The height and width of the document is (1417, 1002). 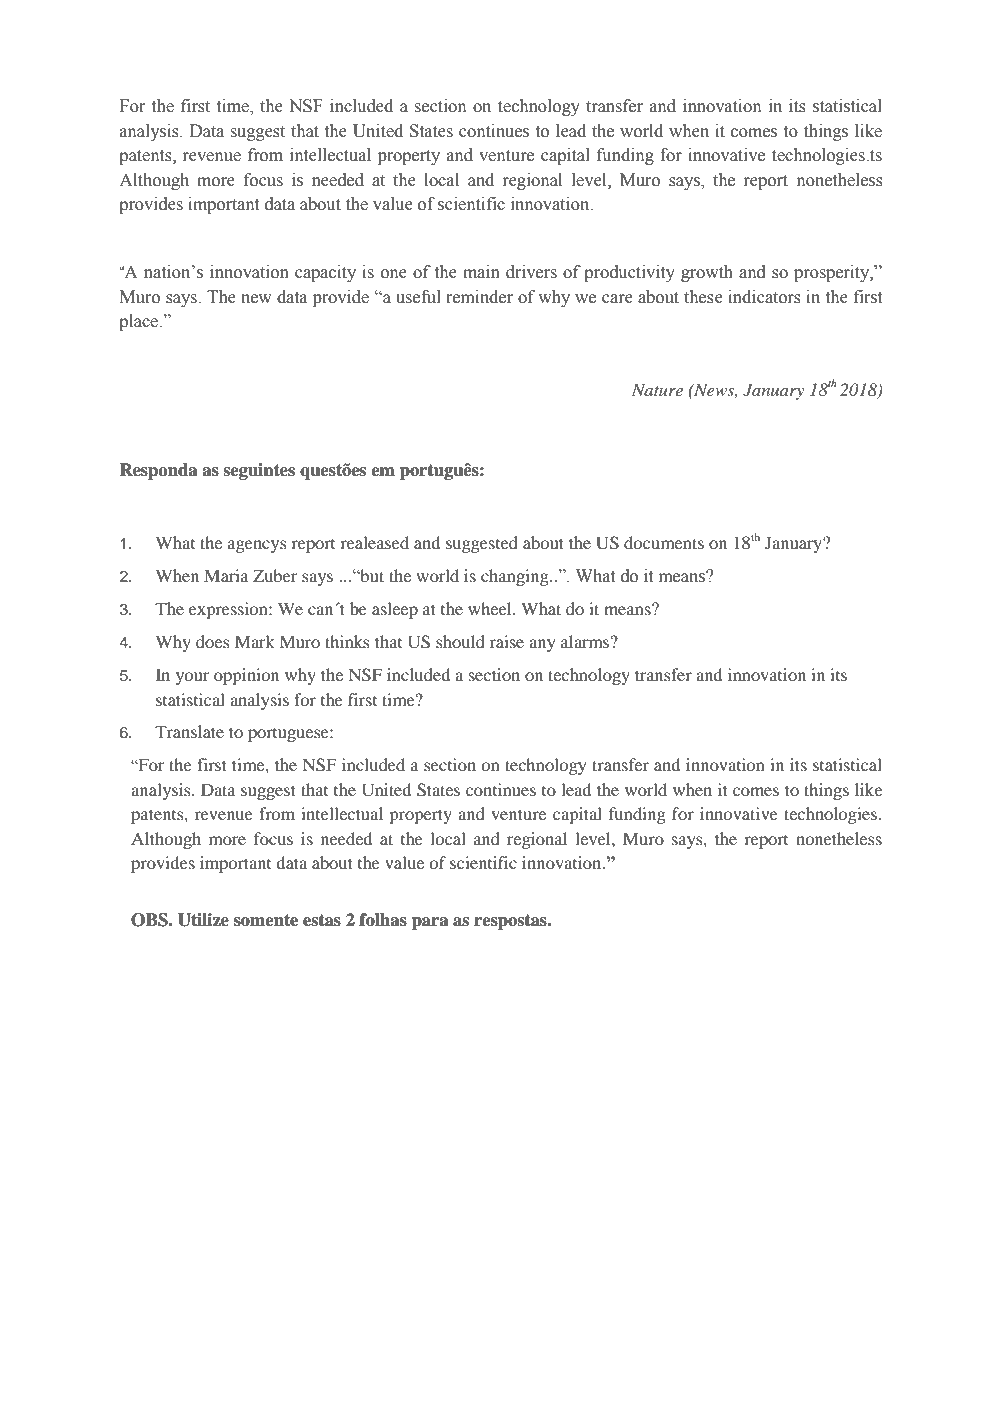 I want to click on changing, so click(x=516, y=577).
